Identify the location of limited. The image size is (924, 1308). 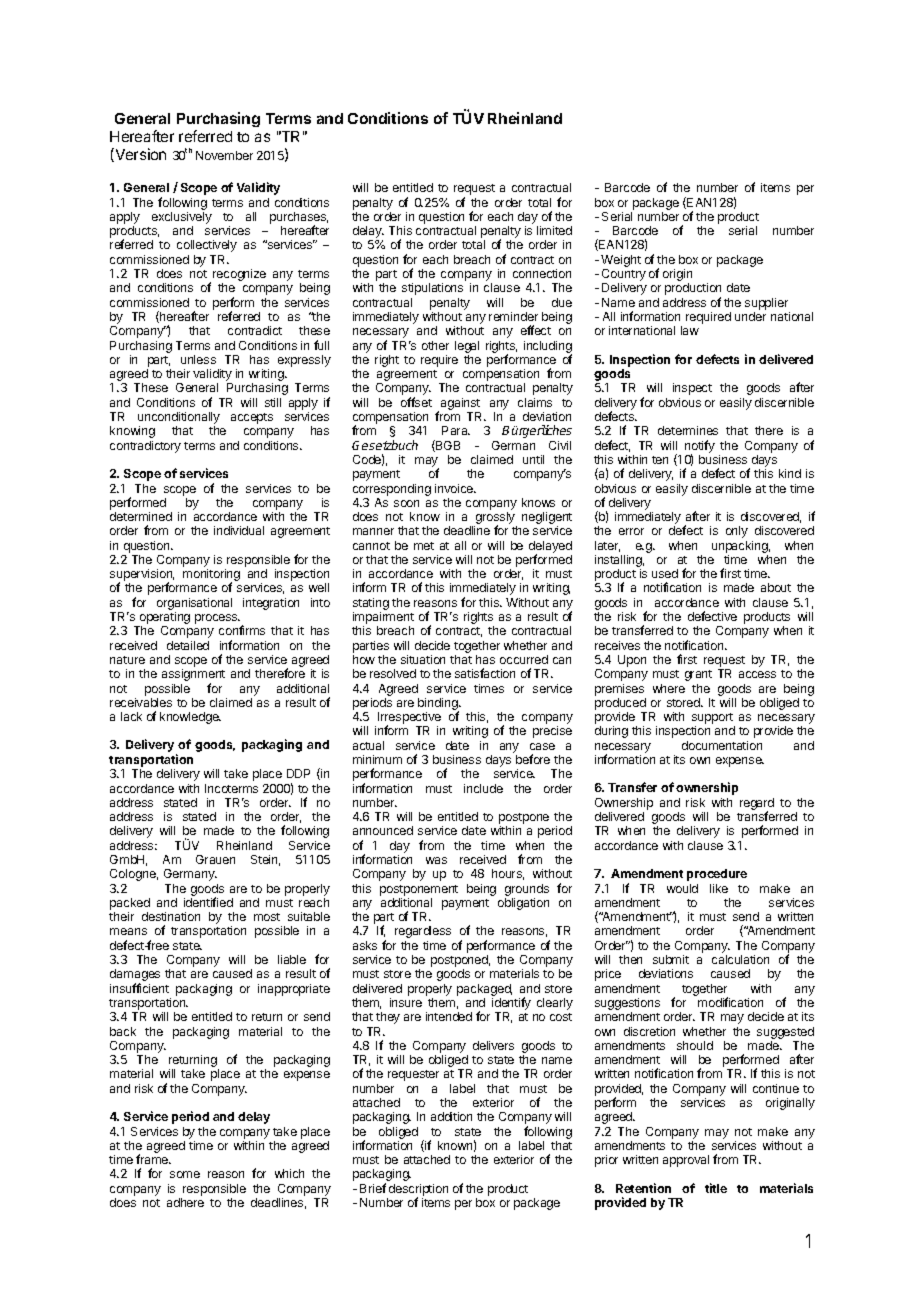
(554, 230).
